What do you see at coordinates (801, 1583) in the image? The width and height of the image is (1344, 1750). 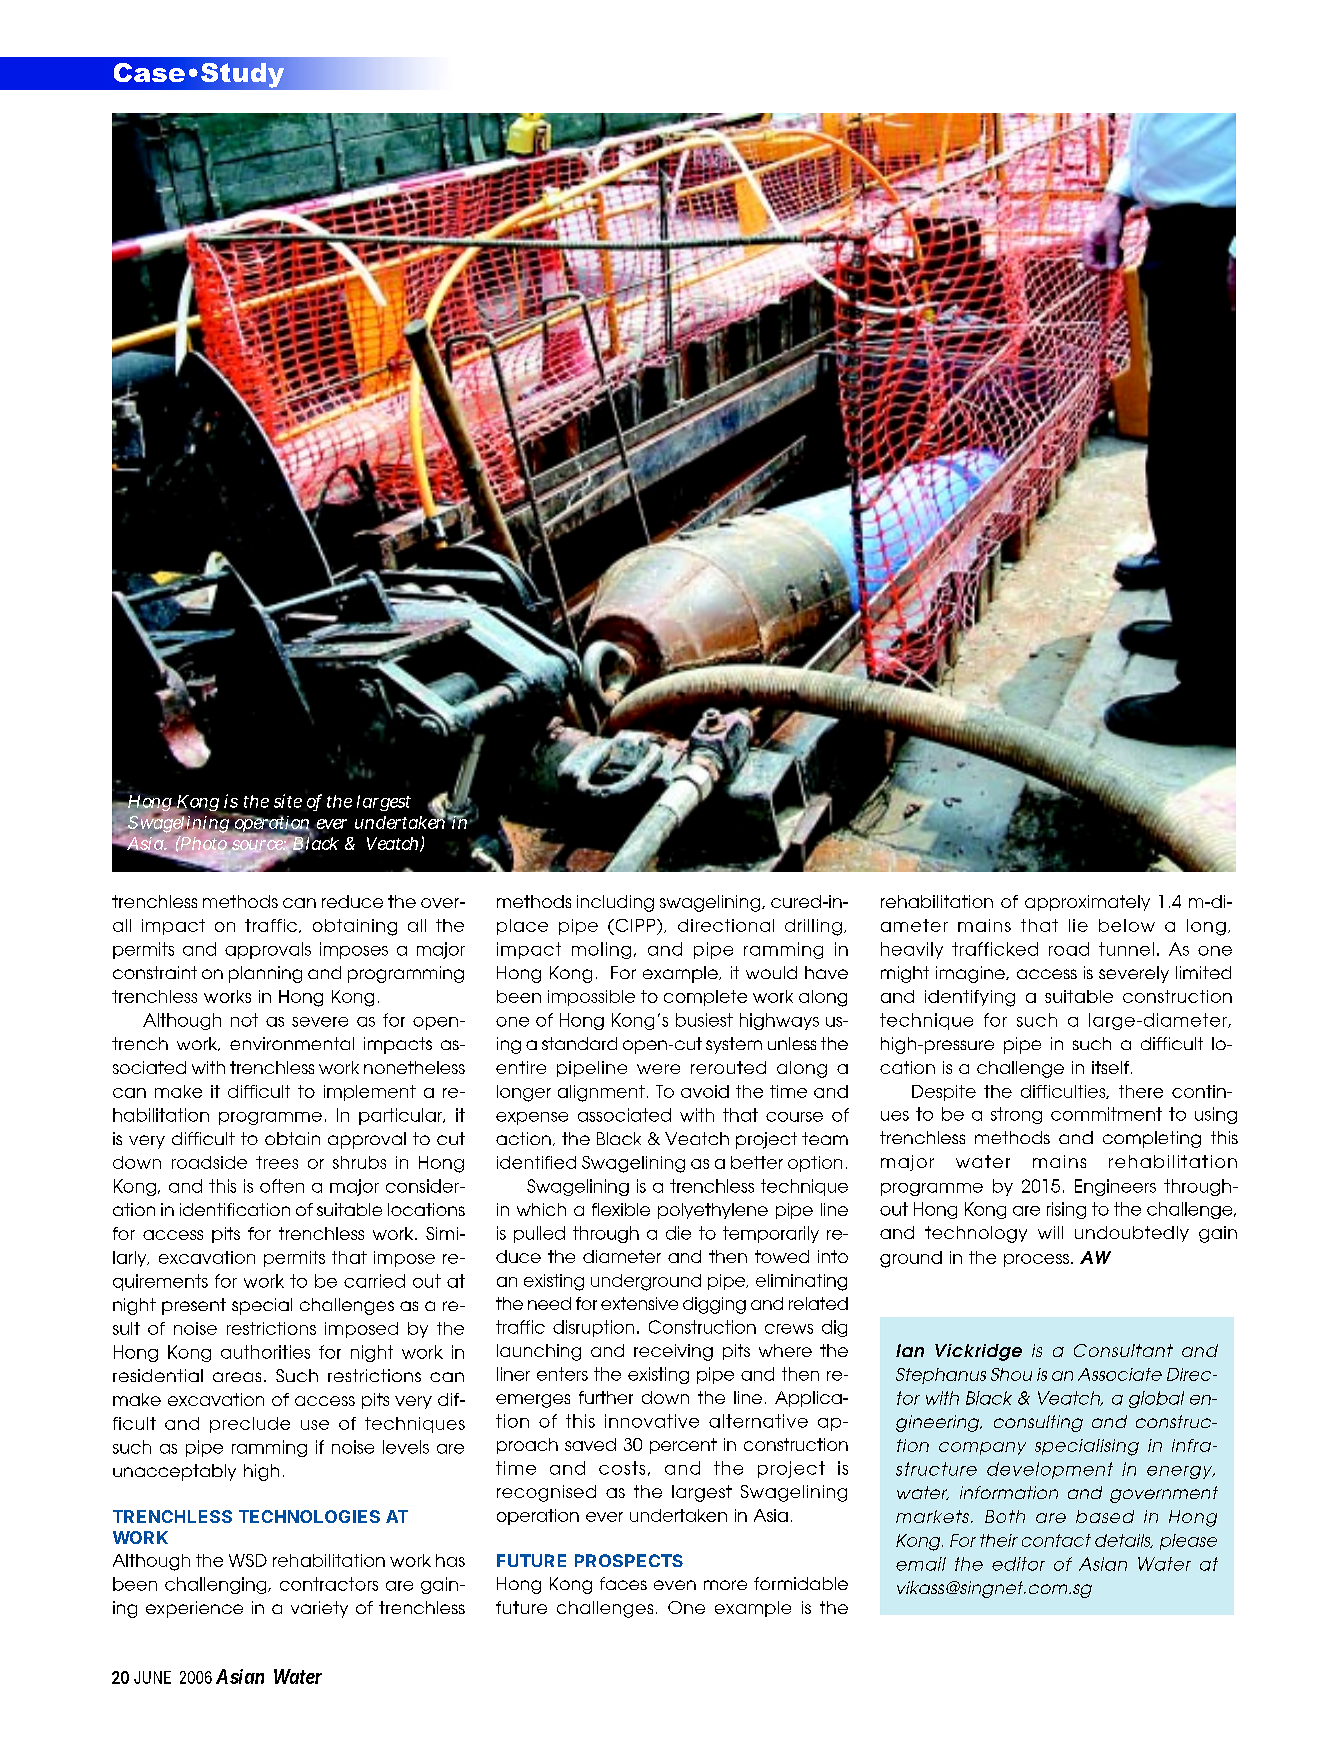 I see `formidable` at bounding box center [801, 1583].
